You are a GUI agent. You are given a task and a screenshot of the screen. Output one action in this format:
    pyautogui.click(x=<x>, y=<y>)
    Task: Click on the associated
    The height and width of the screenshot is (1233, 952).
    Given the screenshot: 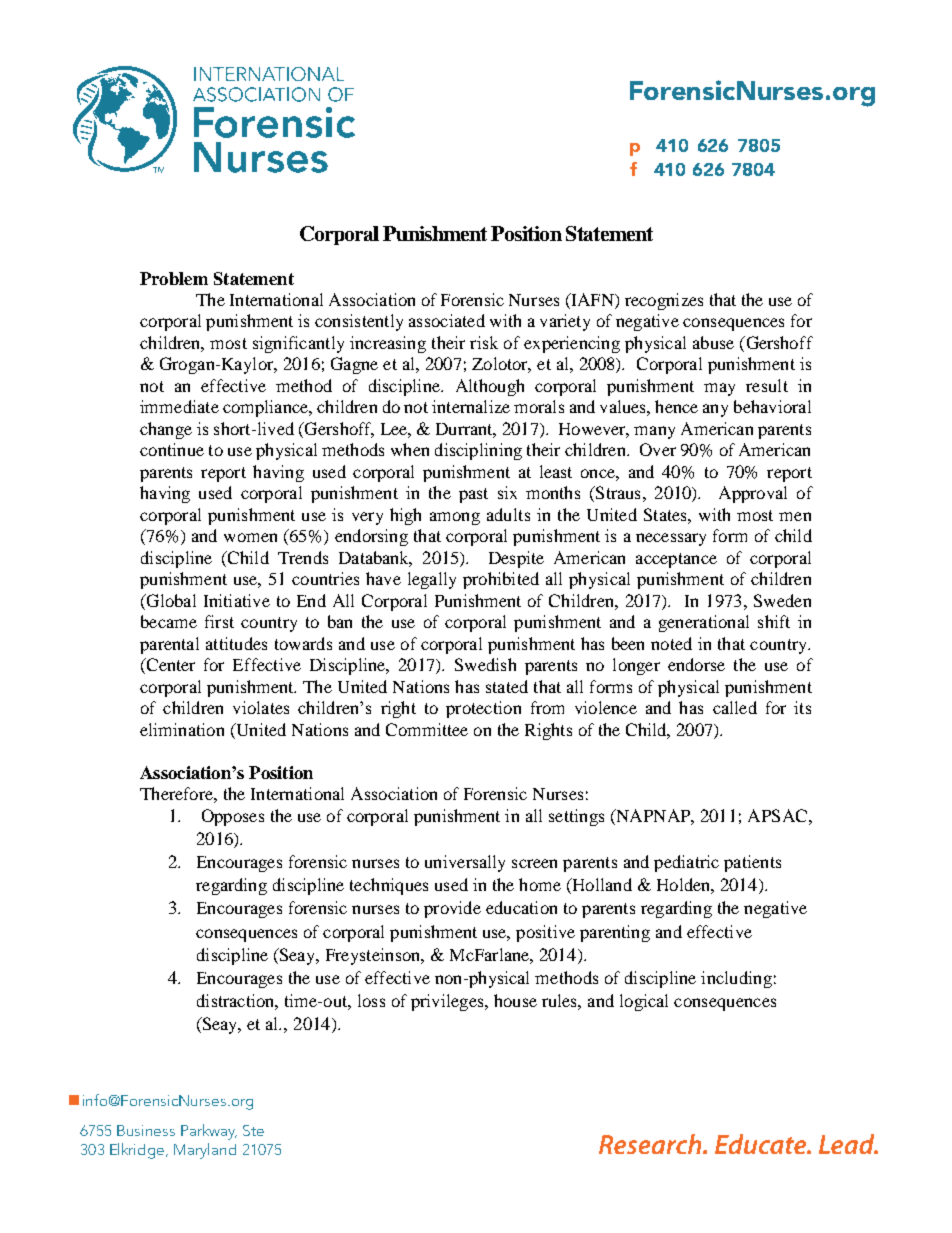 What is the action you would take?
    pyautogui.click(x=447, y=320)
